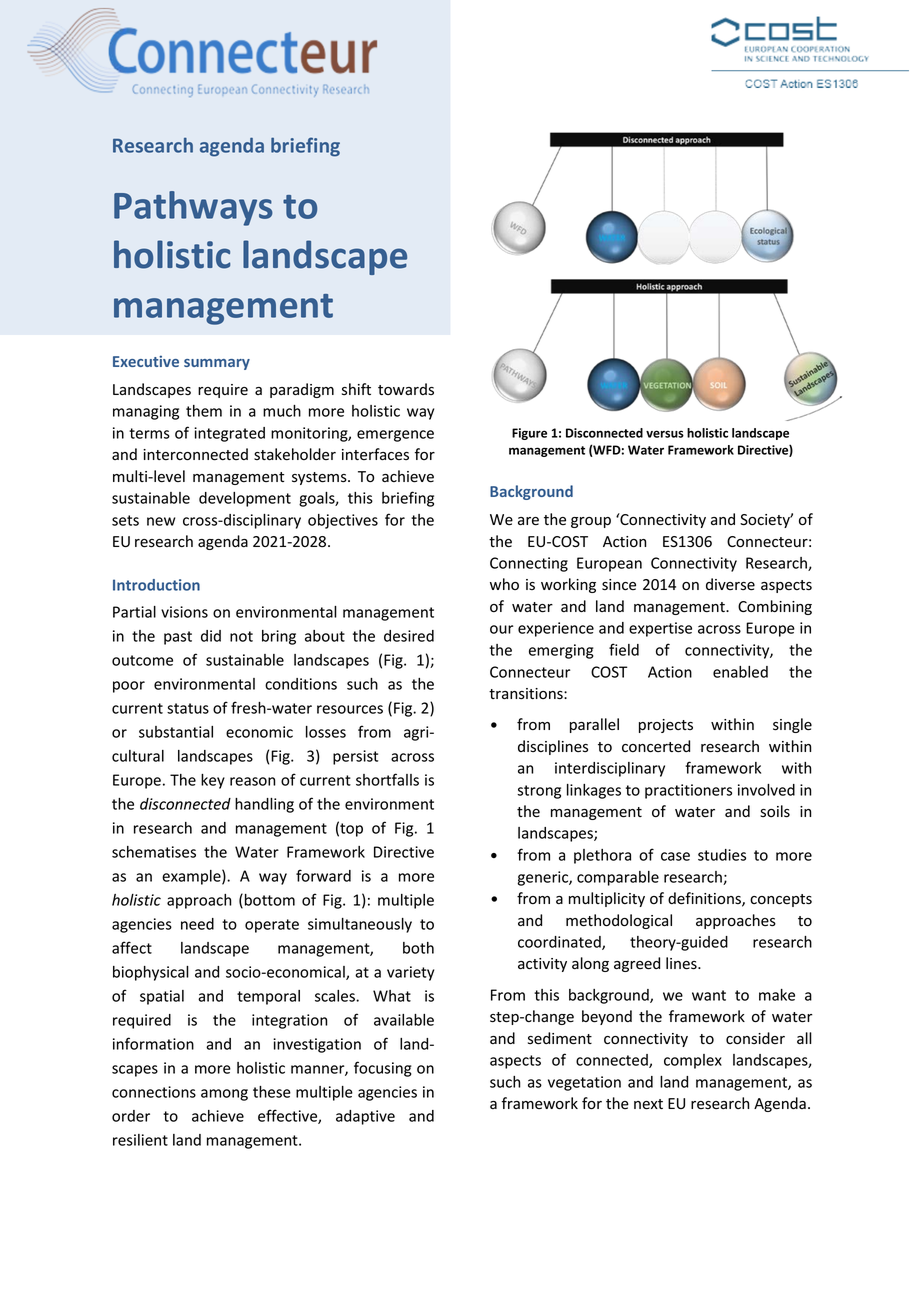  I want to click on are, so click(528, 521).
